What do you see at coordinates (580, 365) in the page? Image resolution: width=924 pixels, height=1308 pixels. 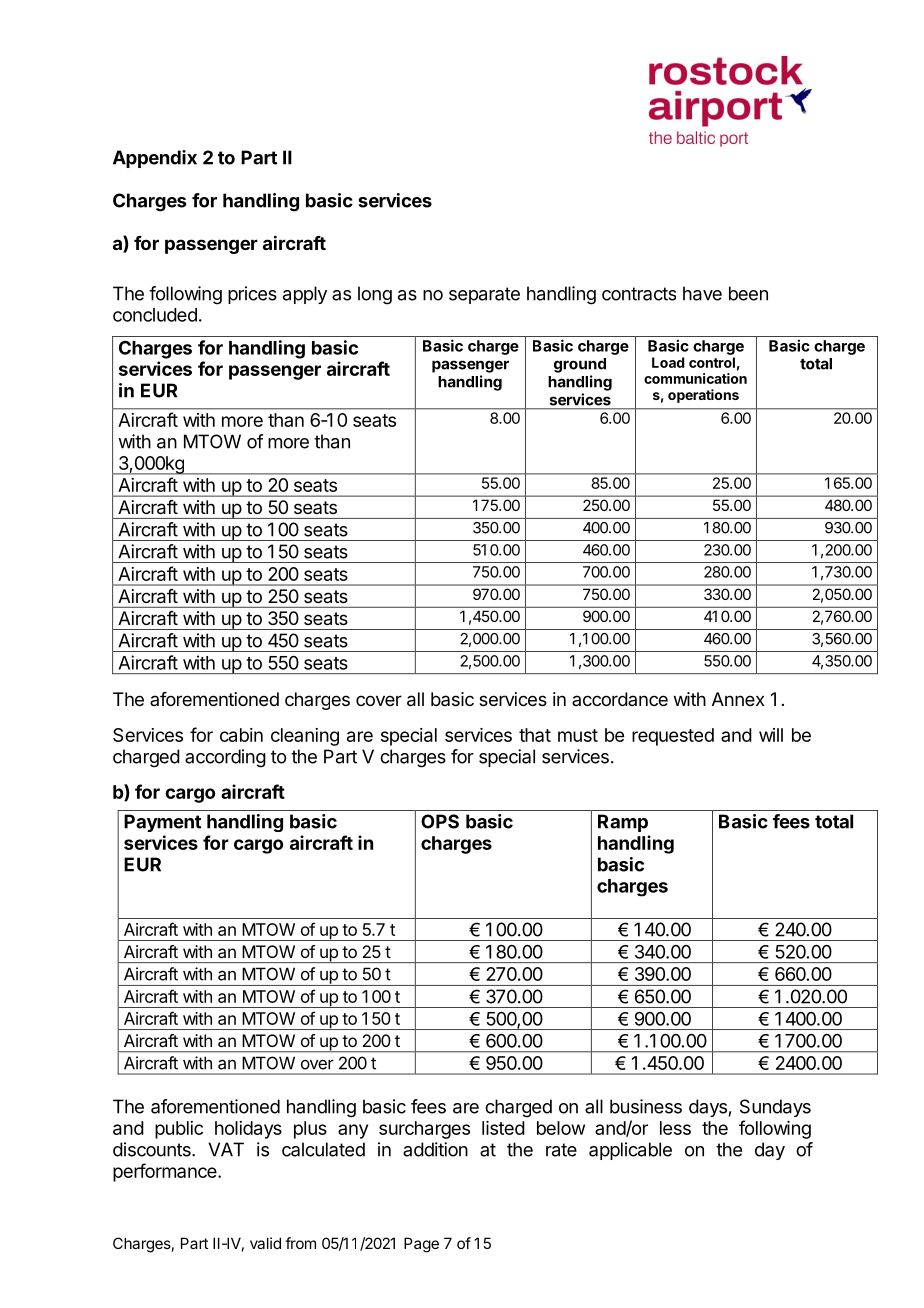 I see `ground` at bounding box center [580, 365].
